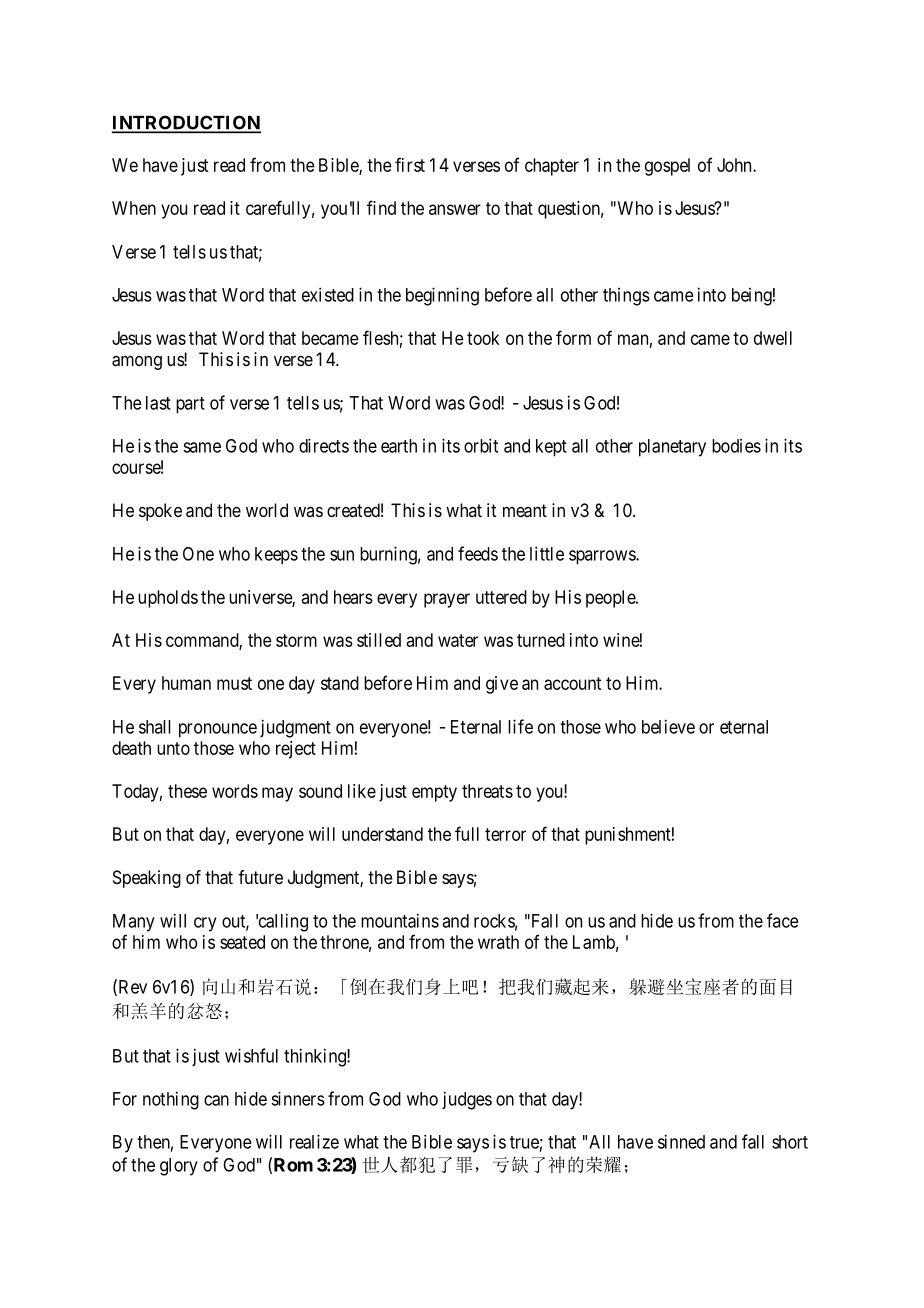 This screenshot has height=1308, width=924. I want to click on sinned, so click(681, 1141).
